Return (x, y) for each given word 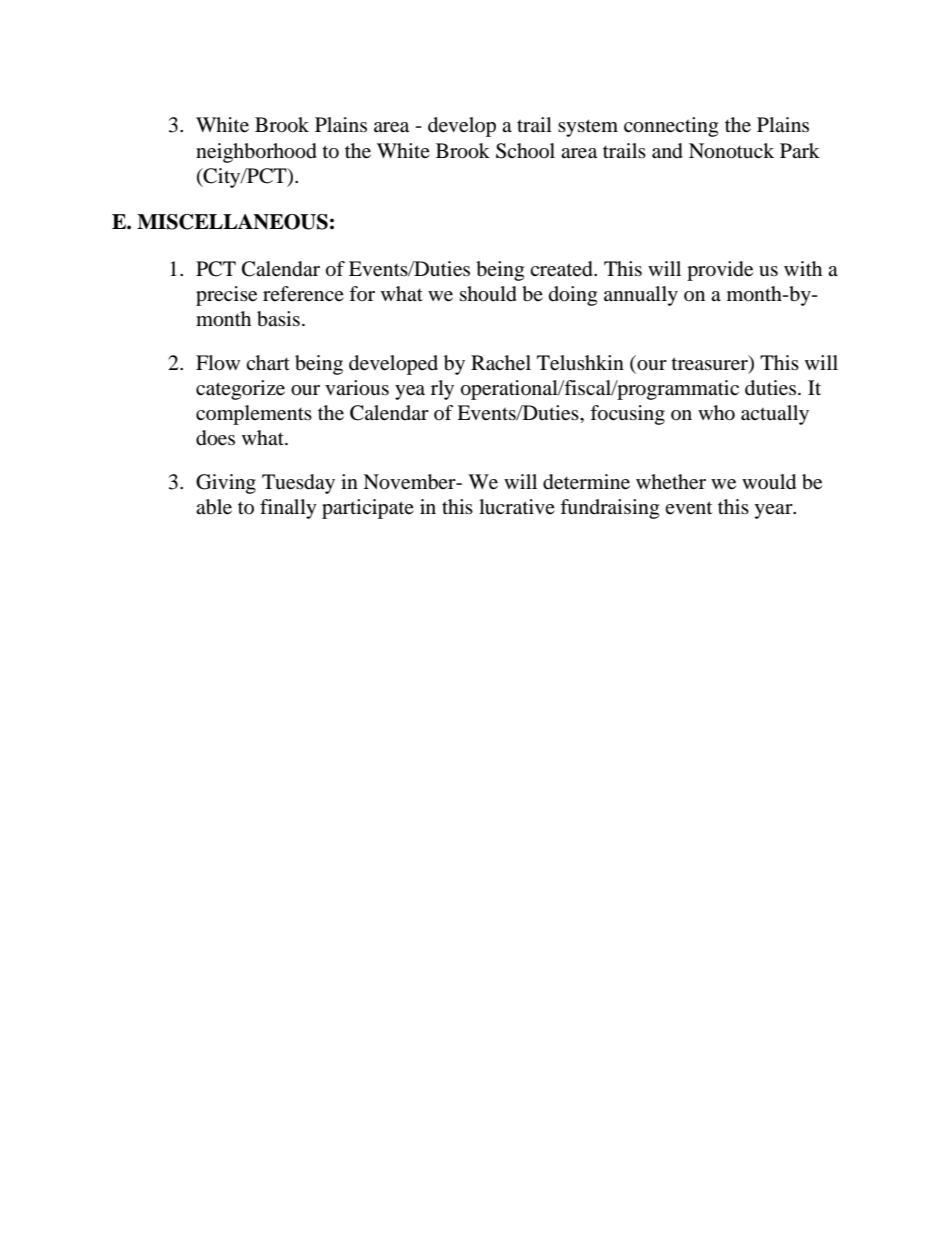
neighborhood (256, 153)
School (525, 151)
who (716, 413)
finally (288, 509)
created (562, 269)
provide (720, 271)
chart (268, 363)
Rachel (501, 363)
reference (303, 294)
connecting (671, 127)
